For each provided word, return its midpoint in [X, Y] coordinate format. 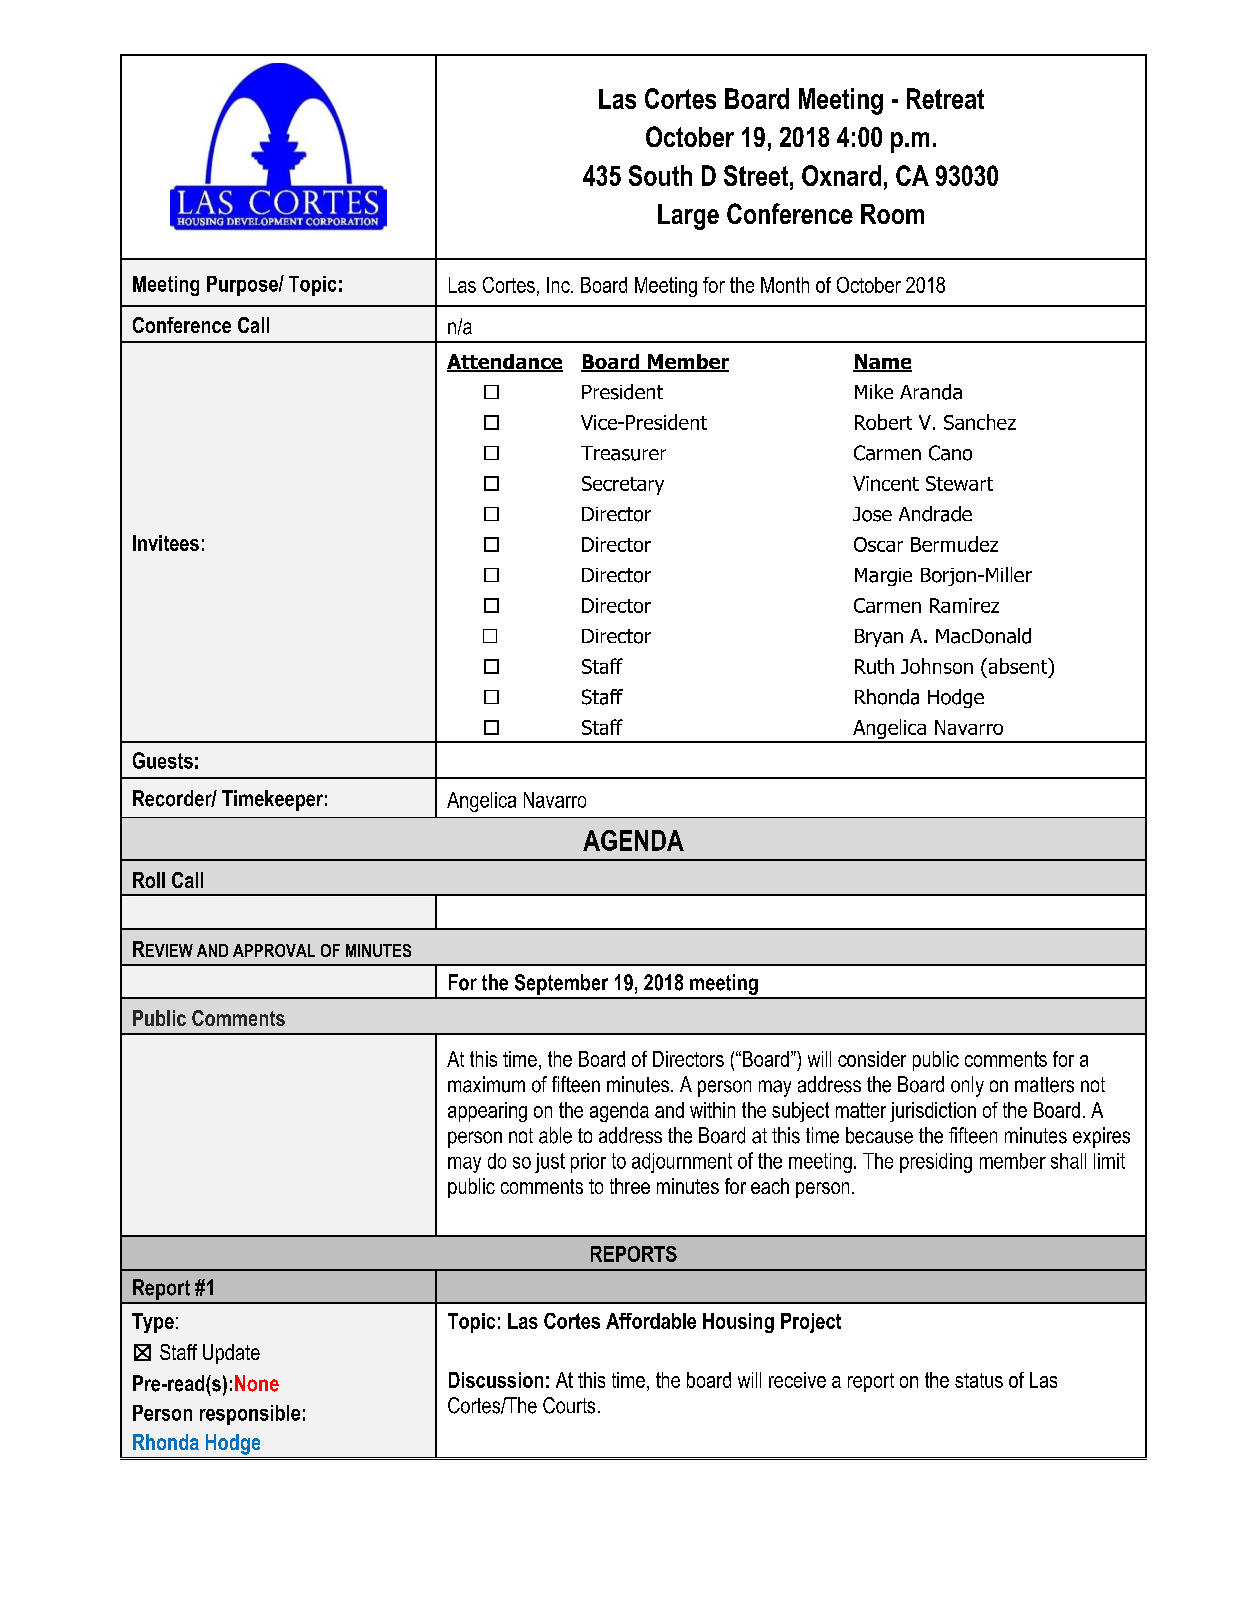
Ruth [874, 666]
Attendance [505, 363]
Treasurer [623, 453]
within [712, 1110]
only [967, 1086]
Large [688, 217]
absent [1018, 666]
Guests [163, 760]
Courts [569, 1405]
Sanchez [980, 422]
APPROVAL [274, 950]
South [660, 175]
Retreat [945, 98]
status [979, 1380]
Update [231, 1354]
